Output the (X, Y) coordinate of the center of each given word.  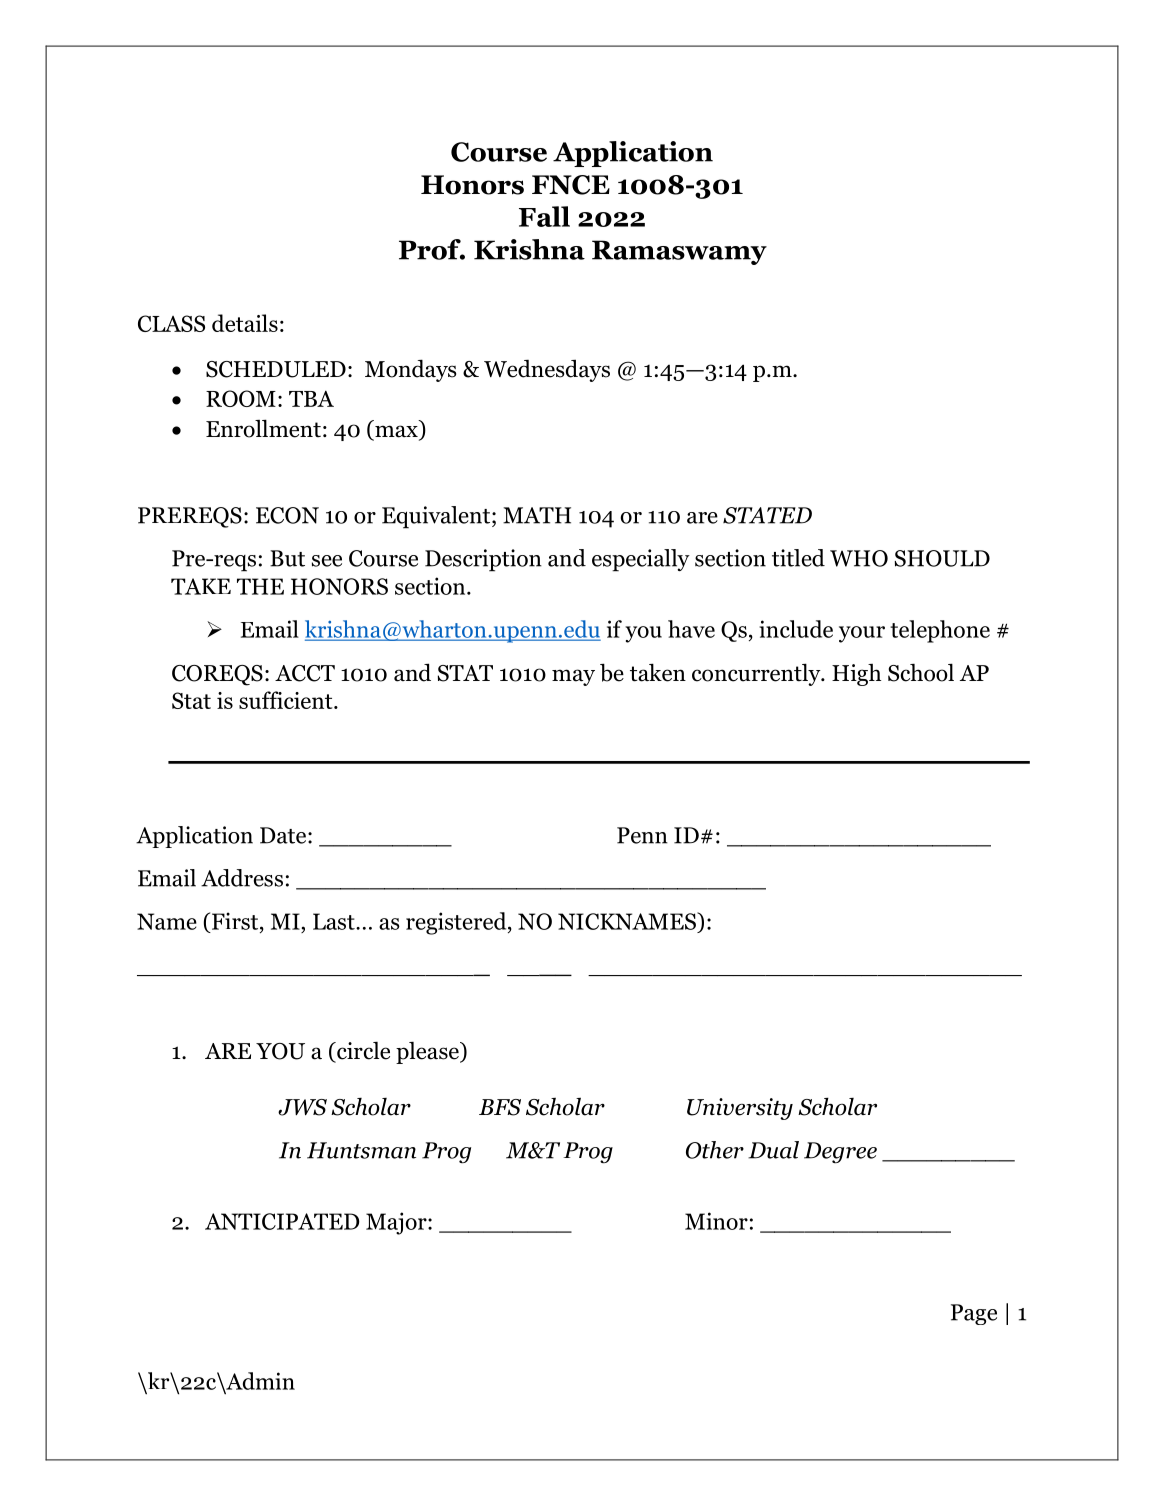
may (573, 677)
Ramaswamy (679, 252)
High (856, 675)
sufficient (287, 700)
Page (974, 1314)
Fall (544, 216)
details (245, 323)
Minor (716, 1221)
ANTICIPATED (282, 1221)
